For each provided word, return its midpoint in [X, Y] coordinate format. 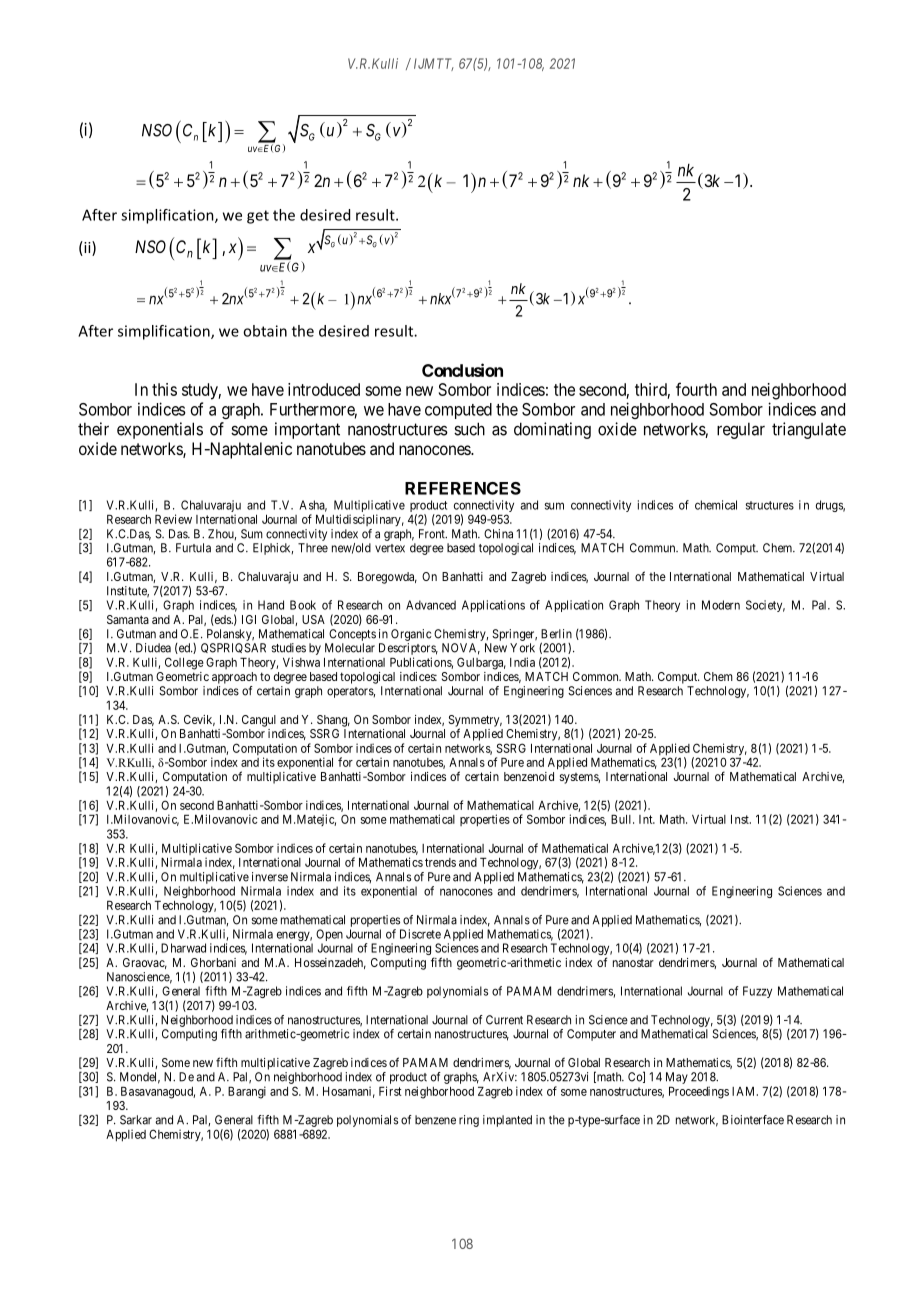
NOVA [461, 649]
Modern [721, 605]
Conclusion [462, 370]
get [258, 217]
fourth [696, 389]
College [184, 663]
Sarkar [136, 1120]
